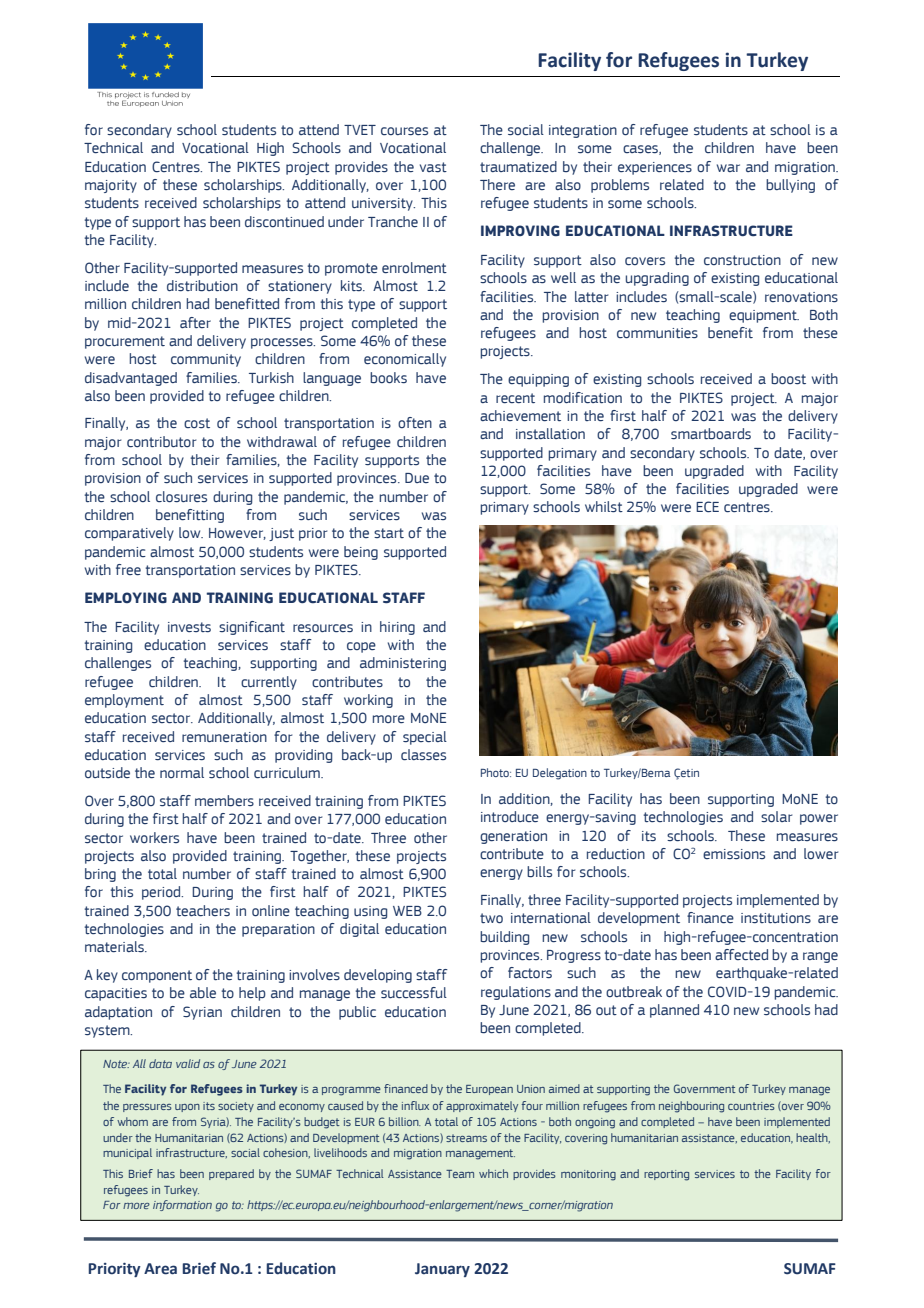  What do you see at coordinates (728, 168) in the screenshot?
I see `war` at bounding box center [728, 168].
